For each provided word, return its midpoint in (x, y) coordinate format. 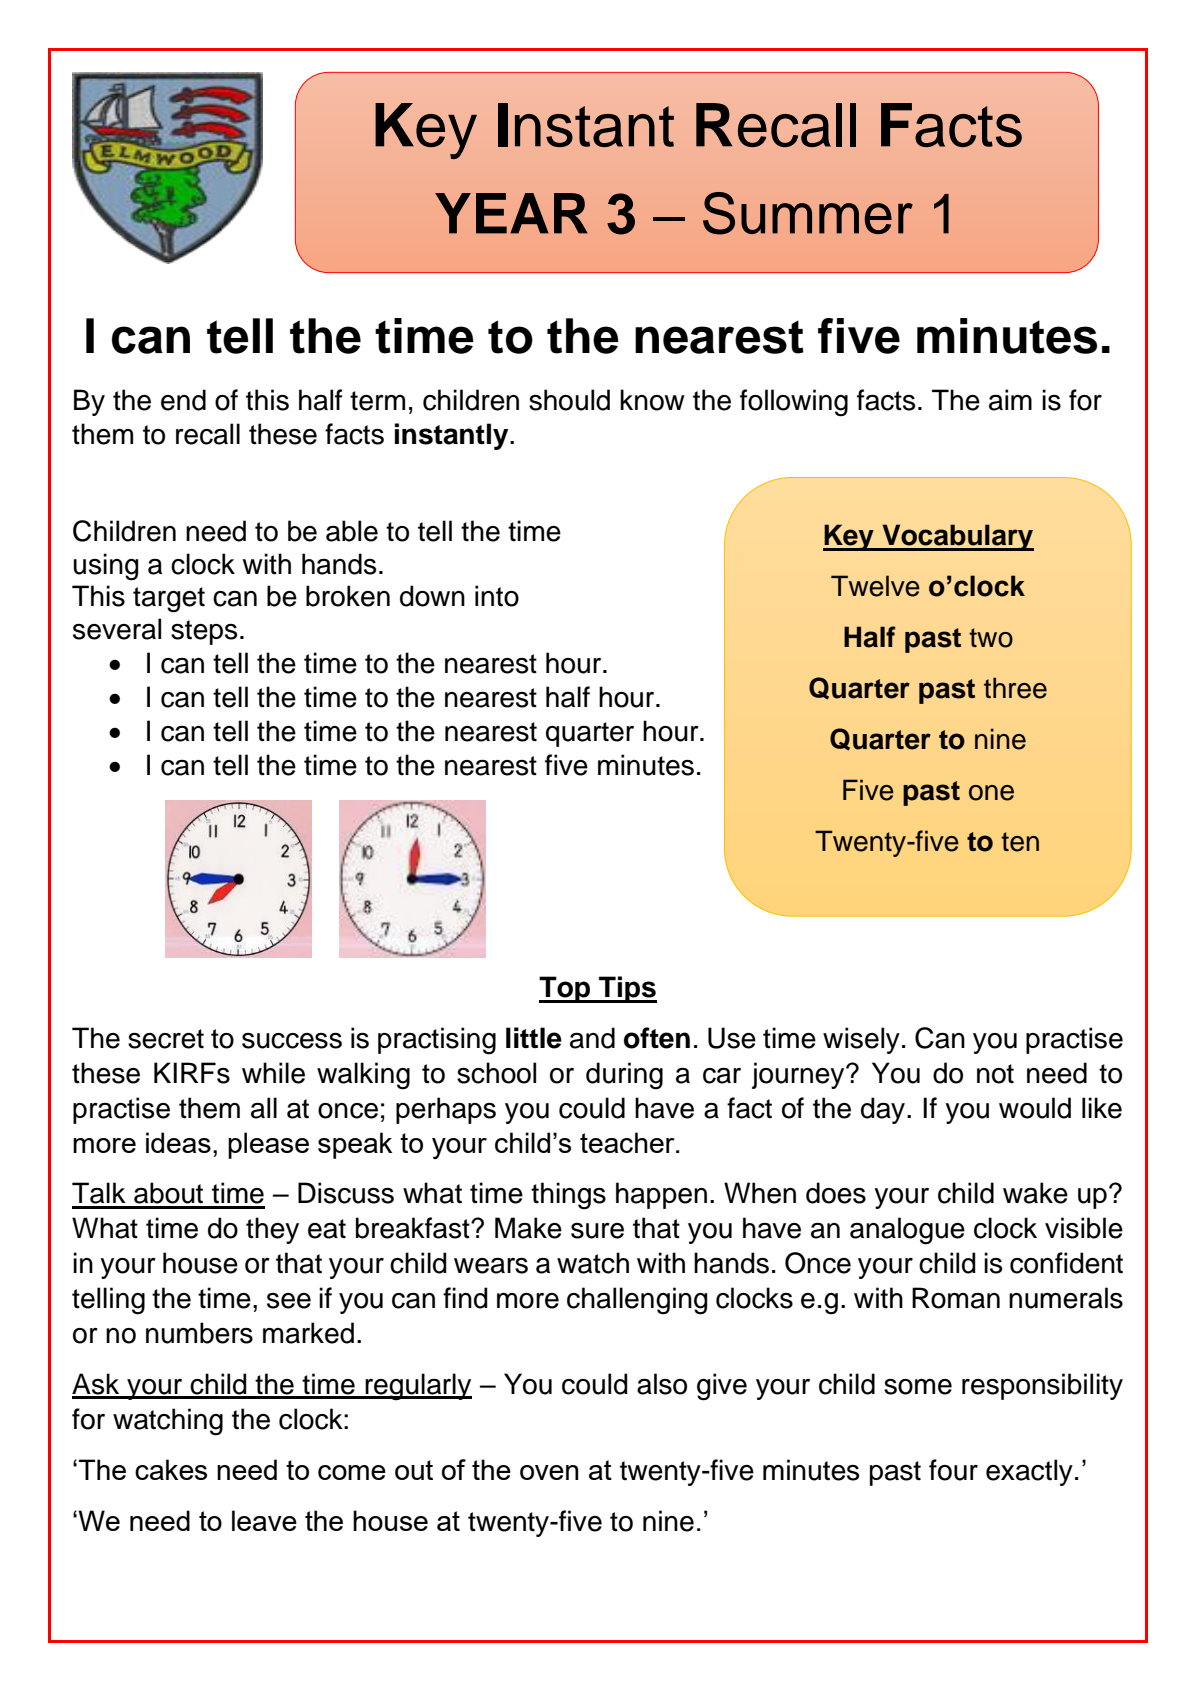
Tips (627, 989)
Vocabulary (957, 537)
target (169, 600)
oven (549, 1472)
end (183, 400)
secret (166, 1039)
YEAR (511, 213)
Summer (808, 213)
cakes (171, 1469)
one (991, 793)
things (568, 1196)
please (268, 1145)
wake (1035, 1193)
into (497, 596)
